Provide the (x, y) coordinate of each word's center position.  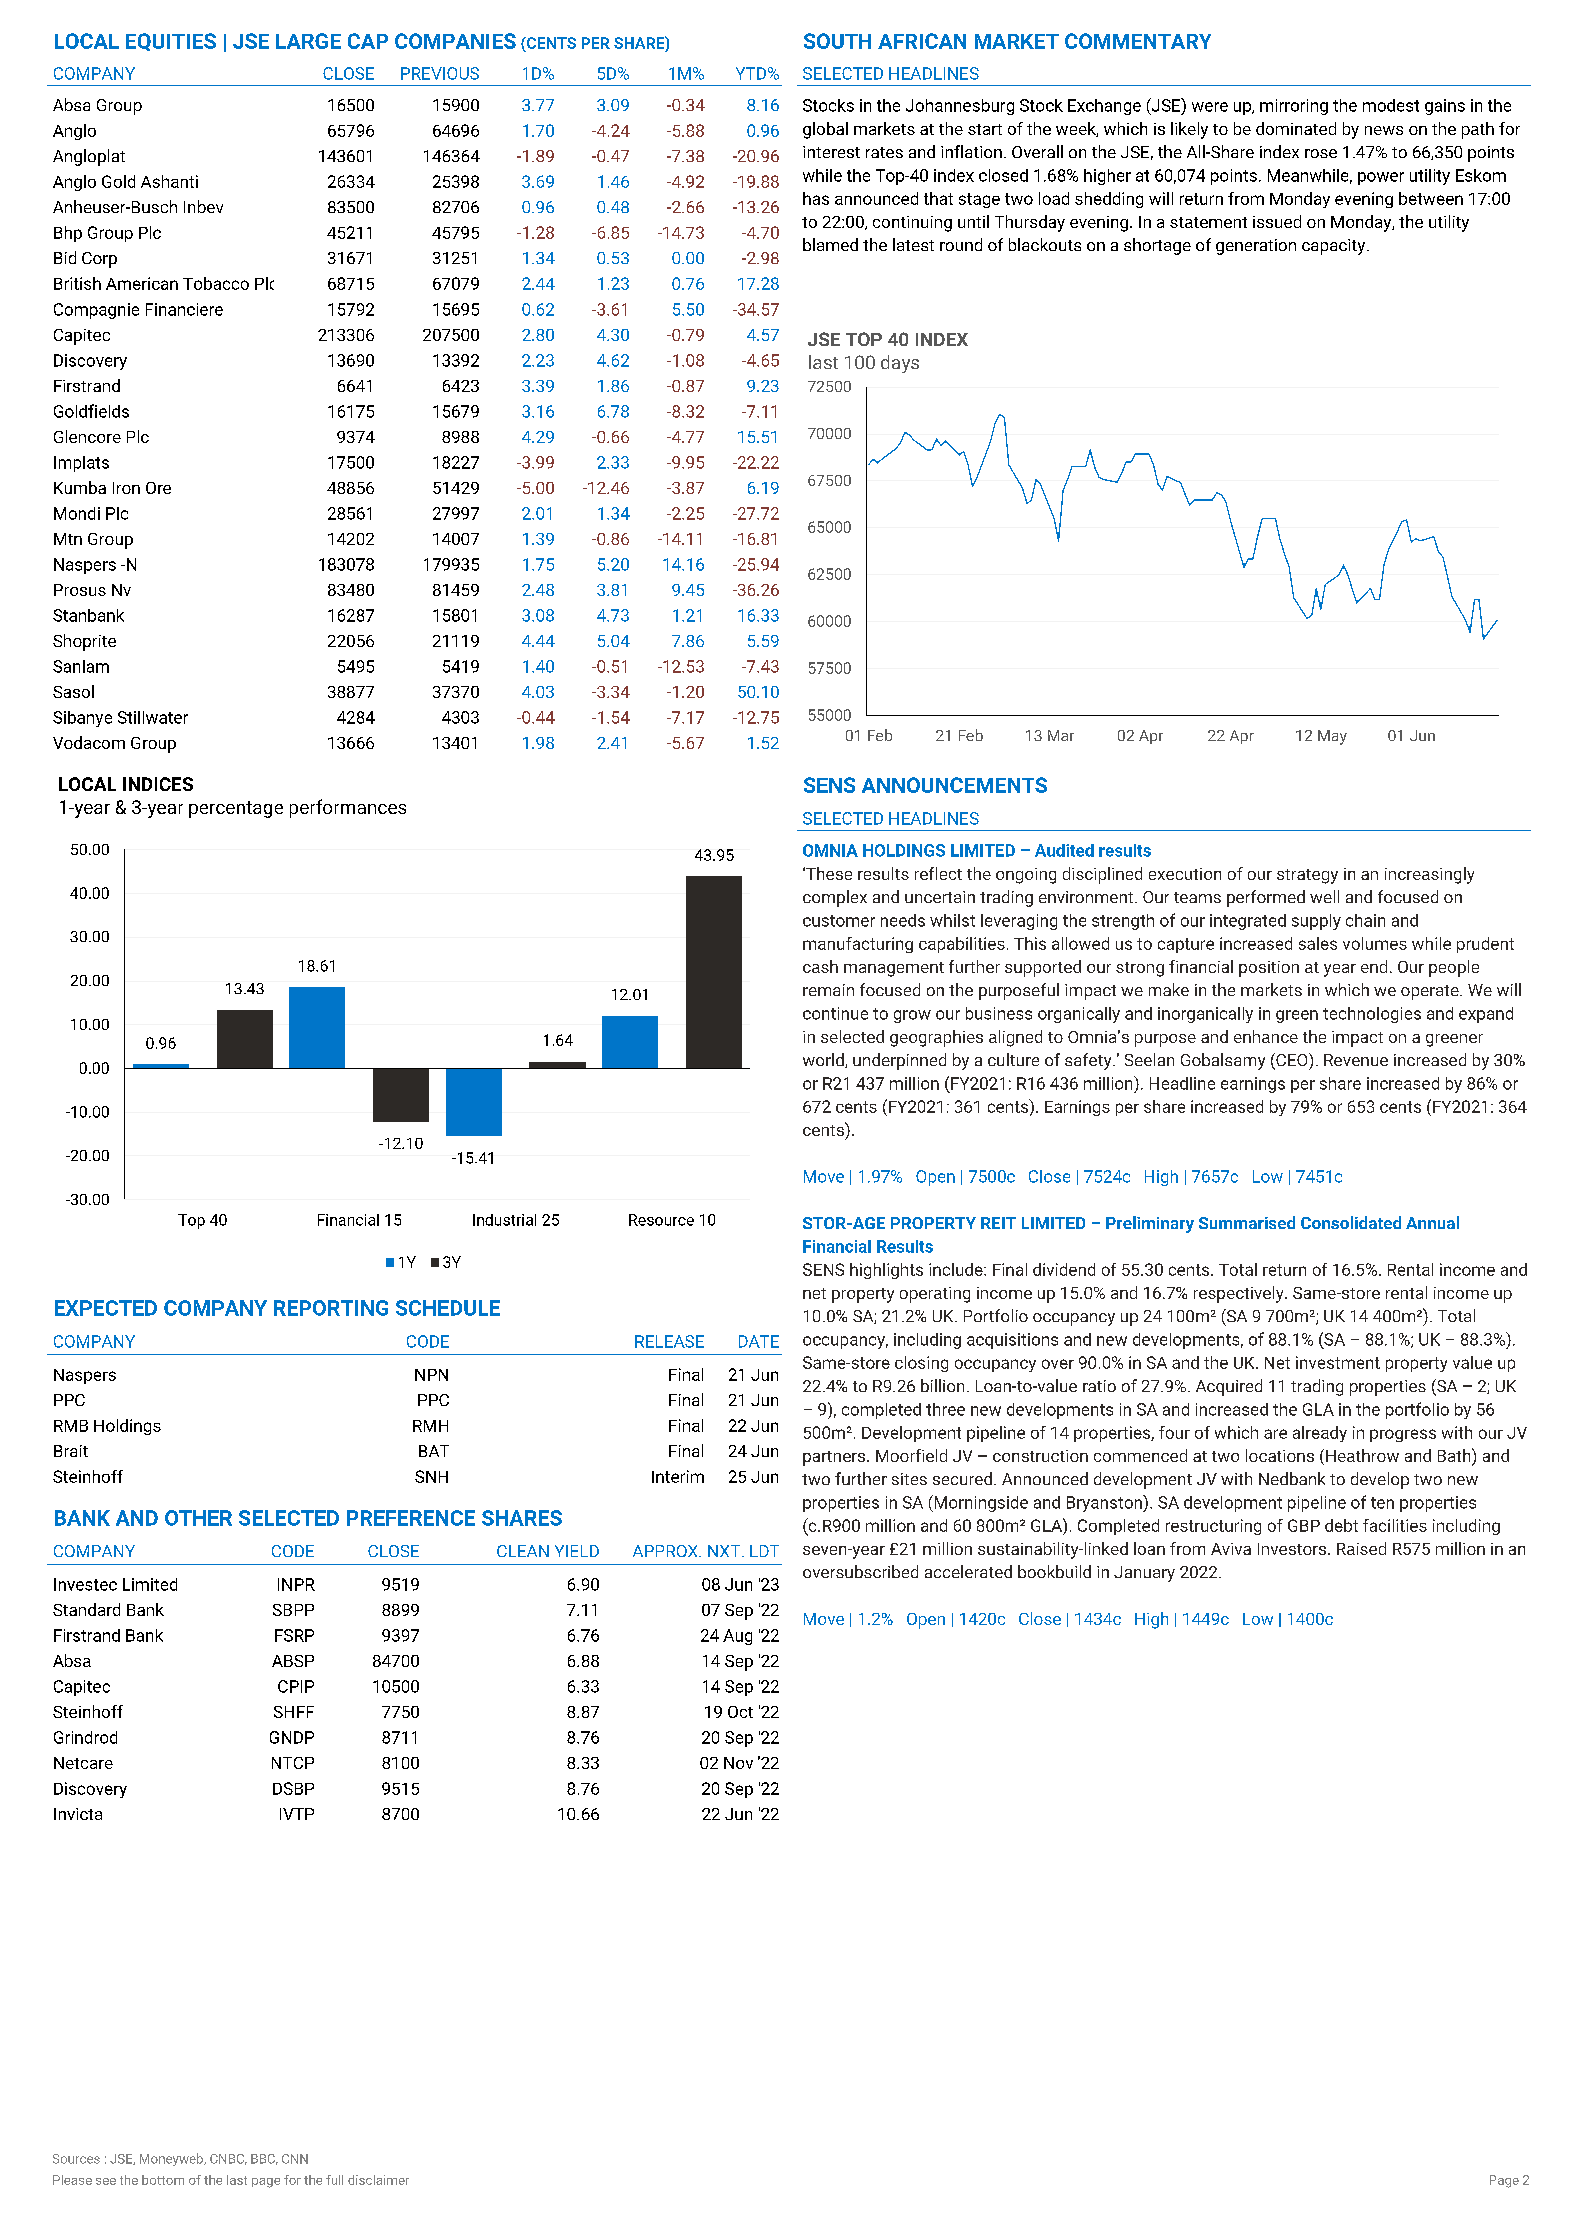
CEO (1292, 1061)
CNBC (228, 2159)
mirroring (1294, 107)
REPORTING (331, 1308)
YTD (751, 73)
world (824, 1060)
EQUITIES (171, 42)
